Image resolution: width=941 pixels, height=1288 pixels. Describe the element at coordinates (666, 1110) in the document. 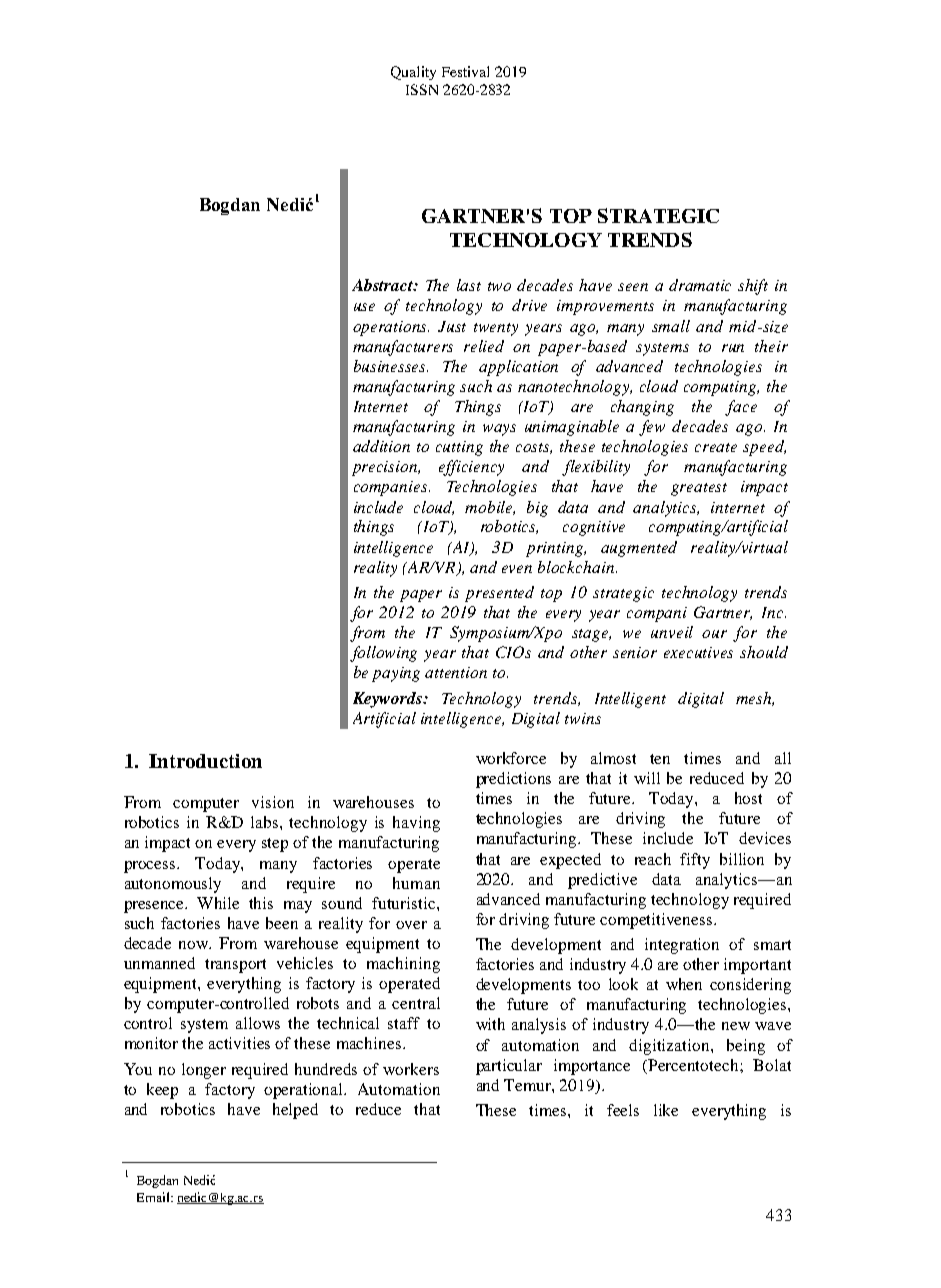

I see `like` at that location.
